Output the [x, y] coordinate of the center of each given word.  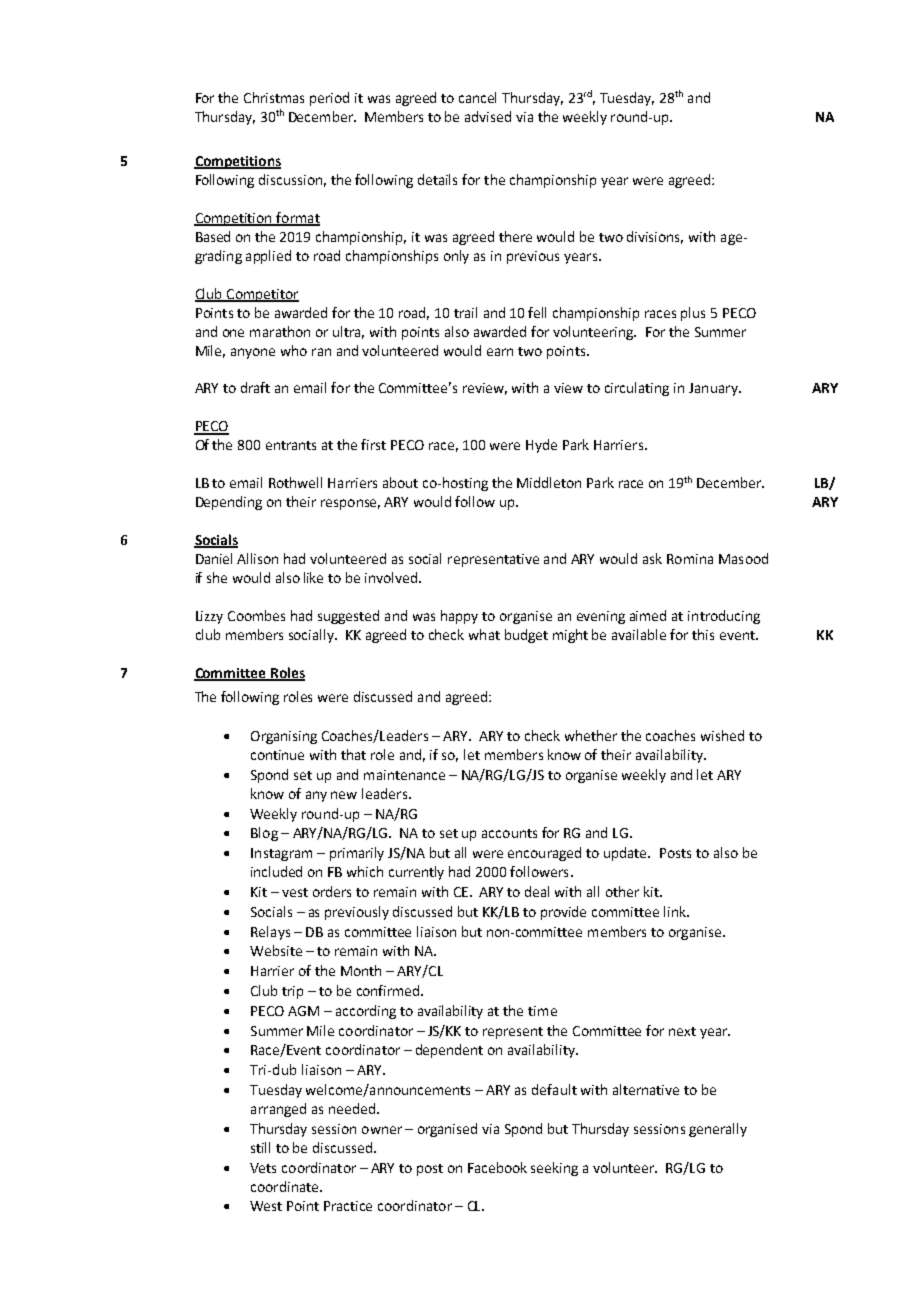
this [703, 634]
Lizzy [209, 617]
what [484, 634]
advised [488, 116]
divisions [655, 237]
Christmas [274, 97]
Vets [263, 1168]
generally [718, 1130]
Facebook [497, 1167]
